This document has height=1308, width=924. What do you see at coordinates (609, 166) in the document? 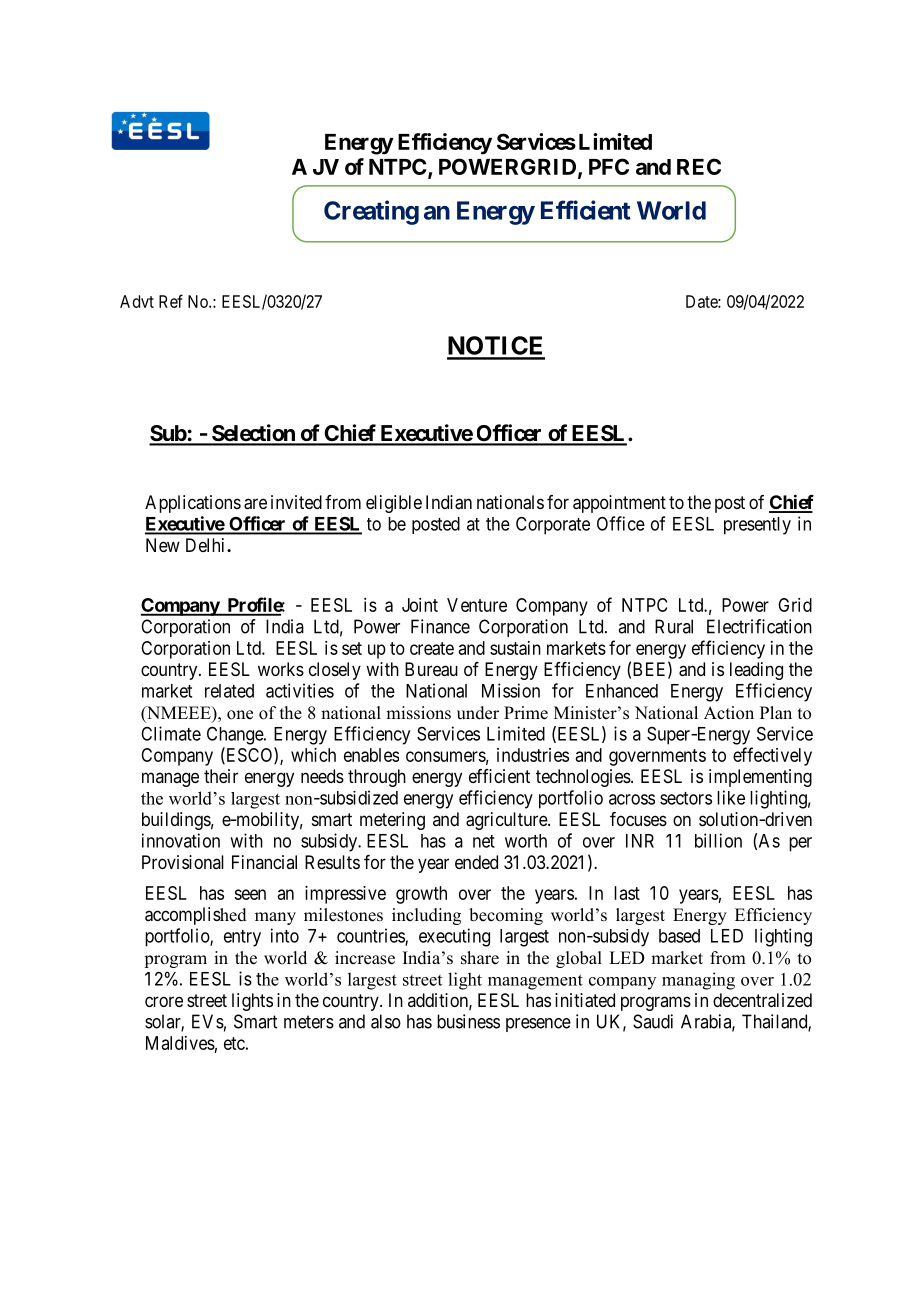
I see `PFC` at bounding box center [609, 166].
